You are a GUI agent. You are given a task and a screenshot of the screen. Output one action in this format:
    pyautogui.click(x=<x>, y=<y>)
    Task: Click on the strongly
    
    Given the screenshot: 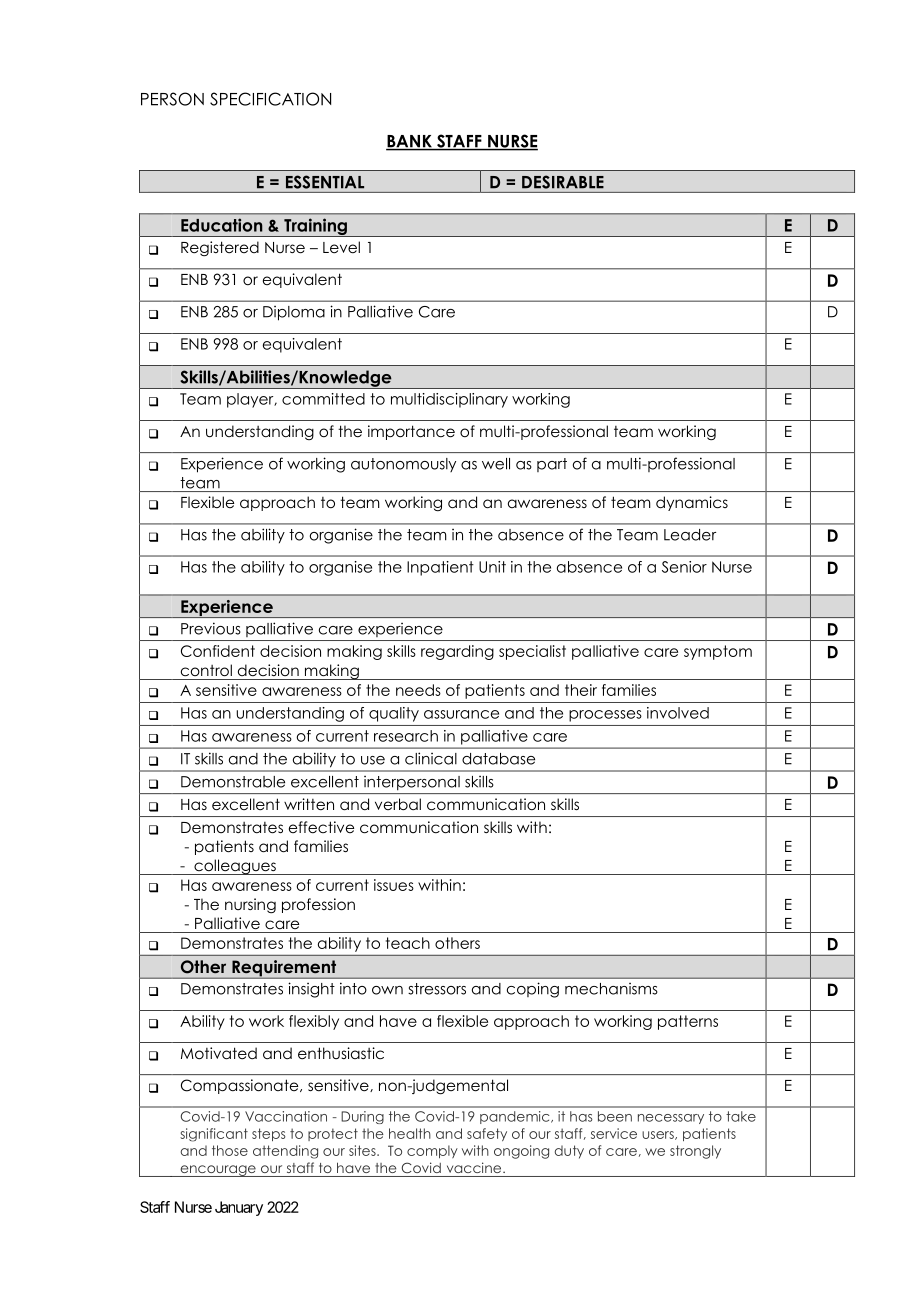 What is the action you would take?
    pyautogui.click(x=695, y=1152)
